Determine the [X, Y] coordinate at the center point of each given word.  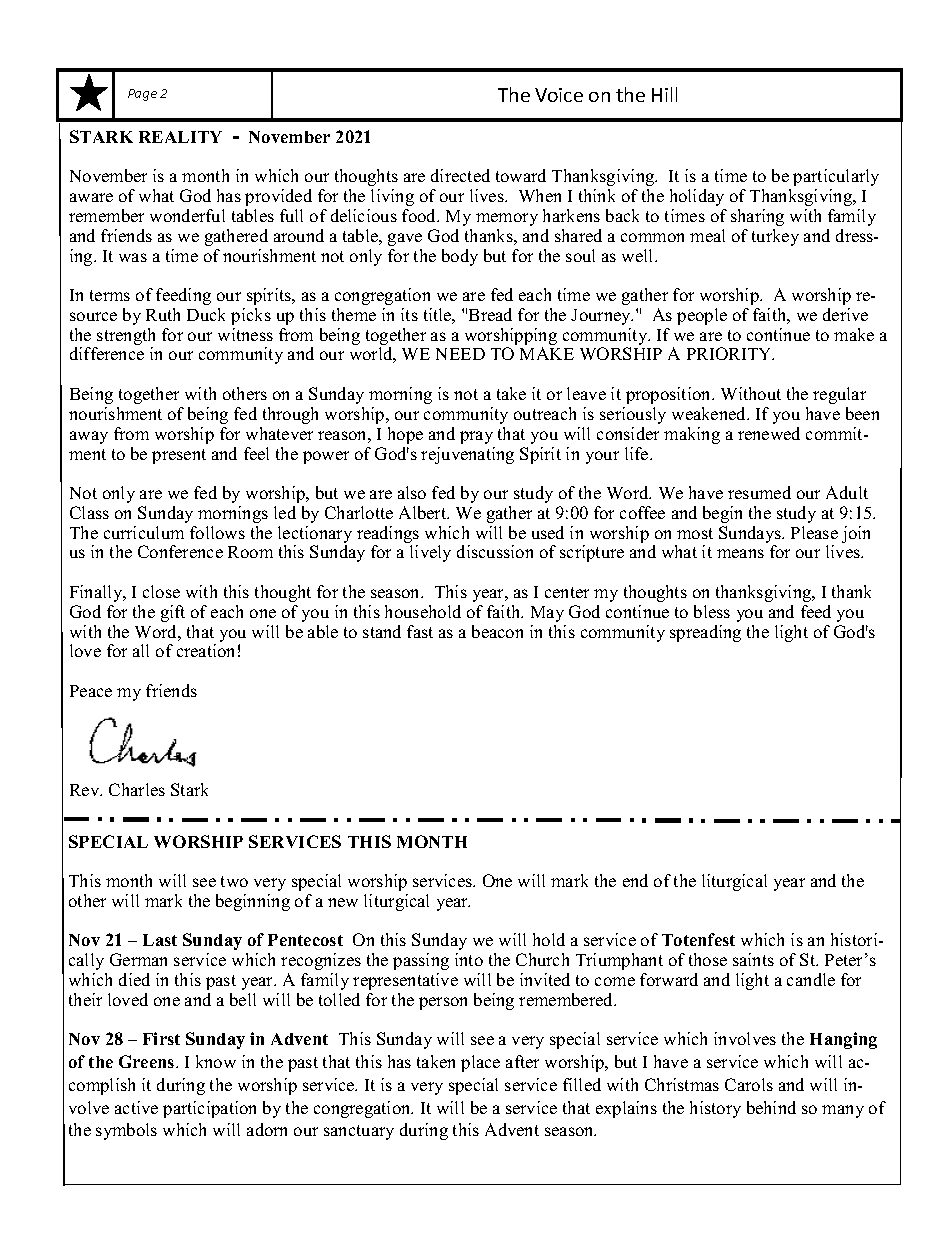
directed [460, 175]
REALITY [180, 137]
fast [420, 631]
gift [173, 613]
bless [712, 611]
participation [209, 1109]
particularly [836, 177]
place [480, 1063]
